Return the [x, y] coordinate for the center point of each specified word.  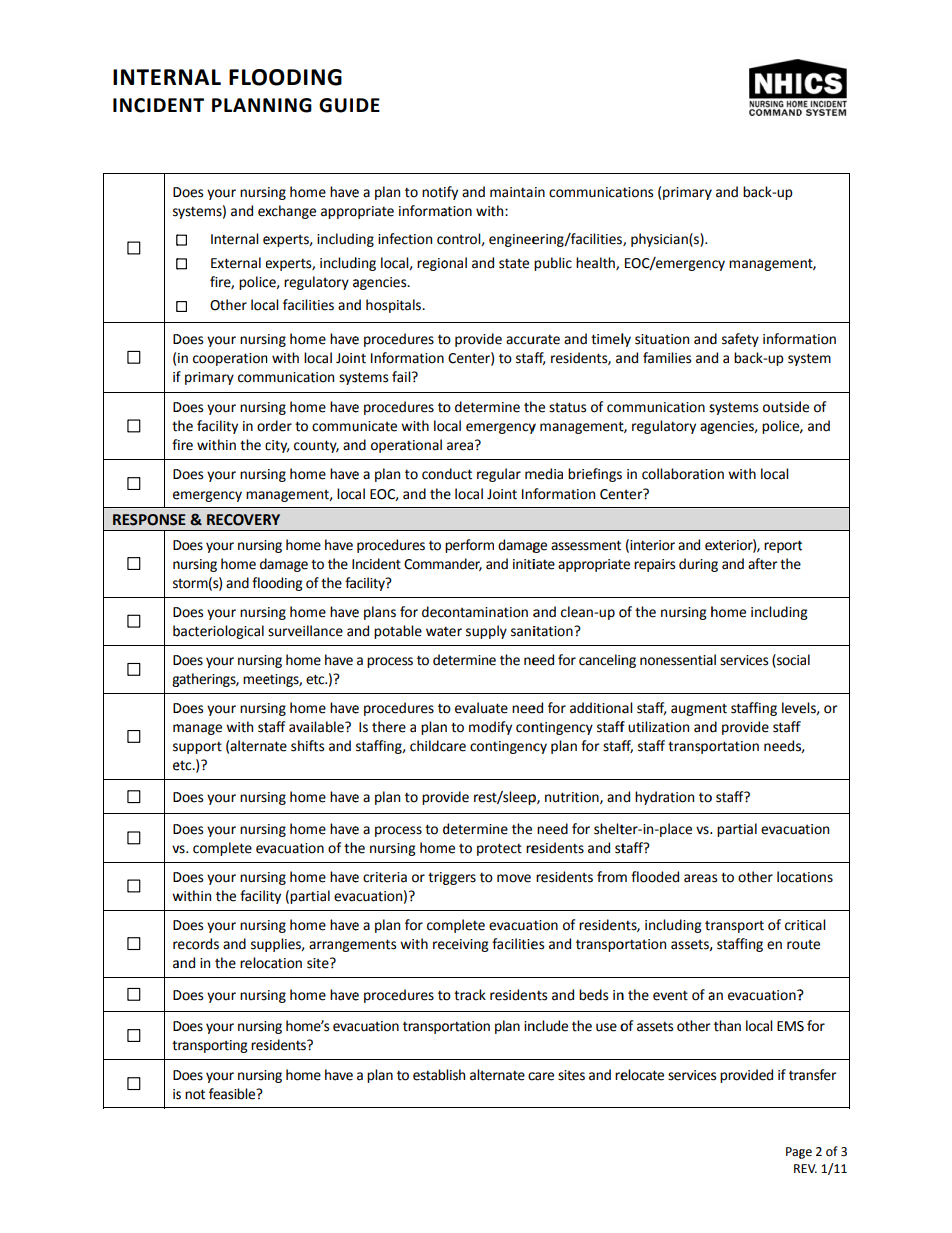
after [763, 564]
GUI [336, 105]
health [596, 263]
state [514, 263]
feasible [233, 1094]
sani [524, 631]
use [606, 1027]
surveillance [305, 631]
